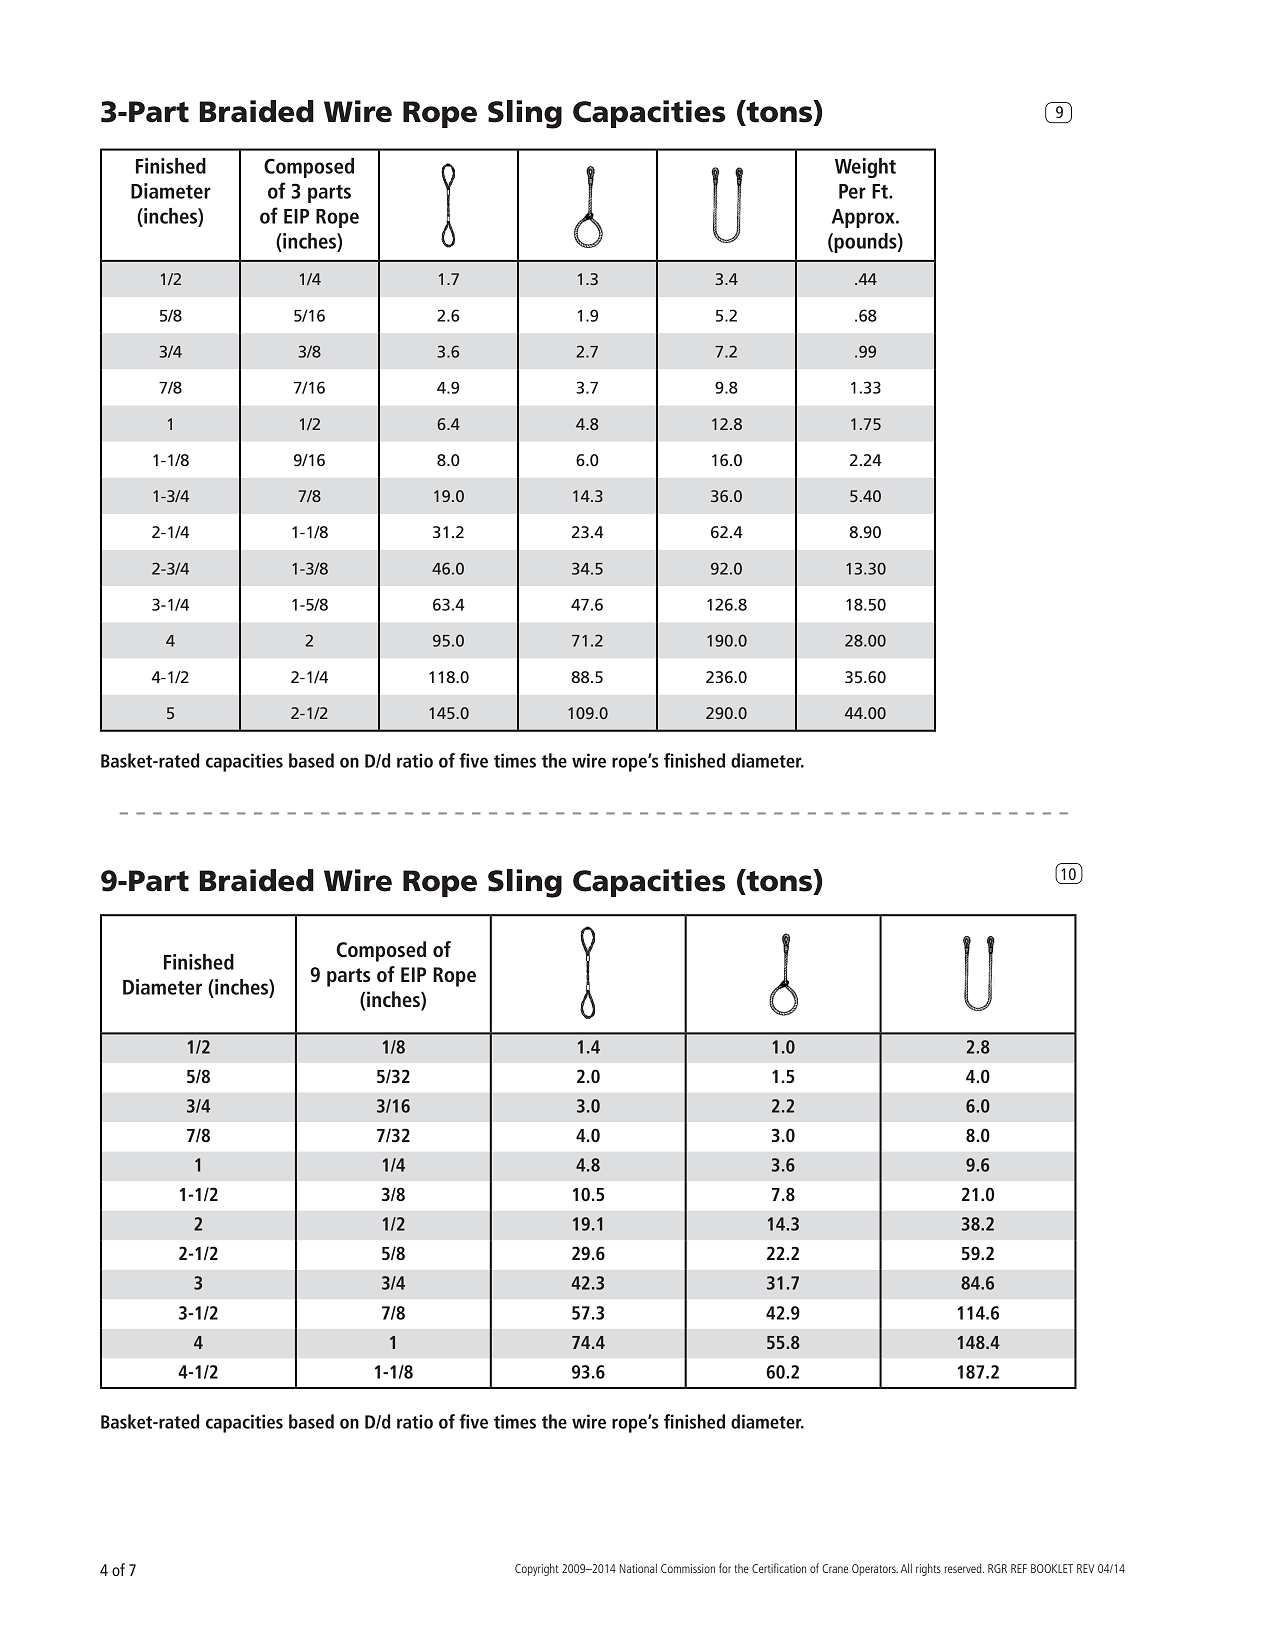  I want to click on REF, so click(1019, 1568).
